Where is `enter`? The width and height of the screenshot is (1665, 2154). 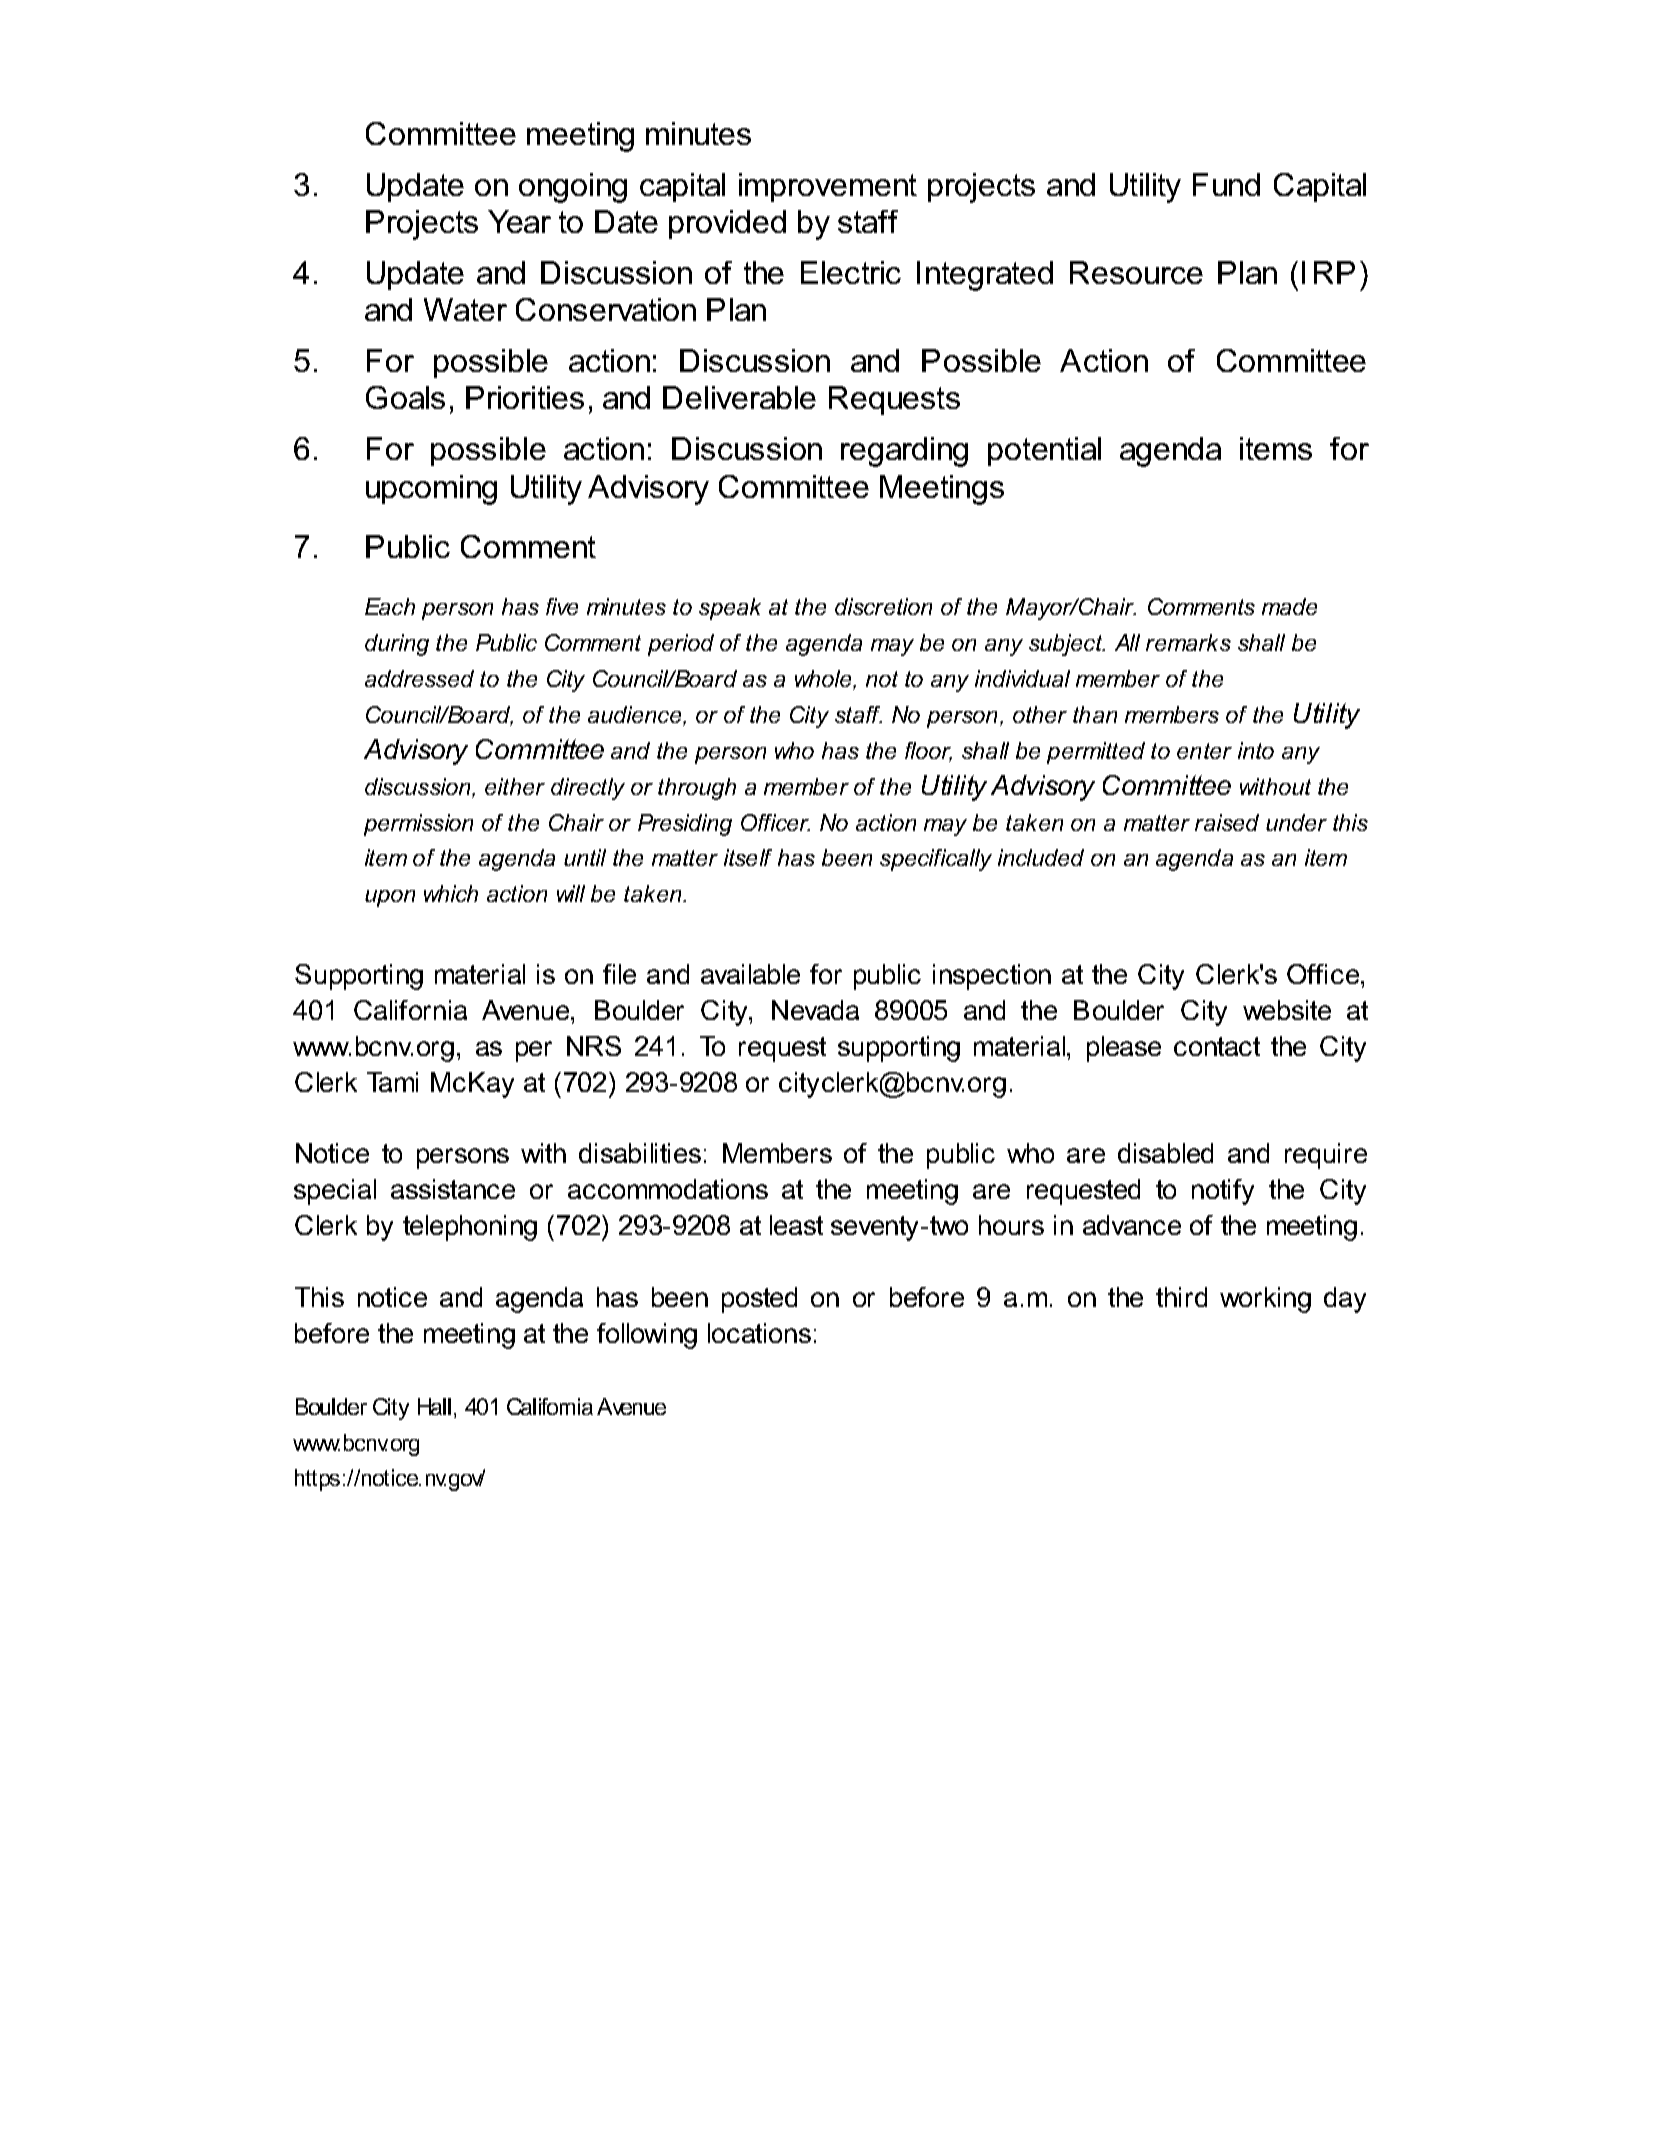
enter is located at coordinates (1204, 751).
